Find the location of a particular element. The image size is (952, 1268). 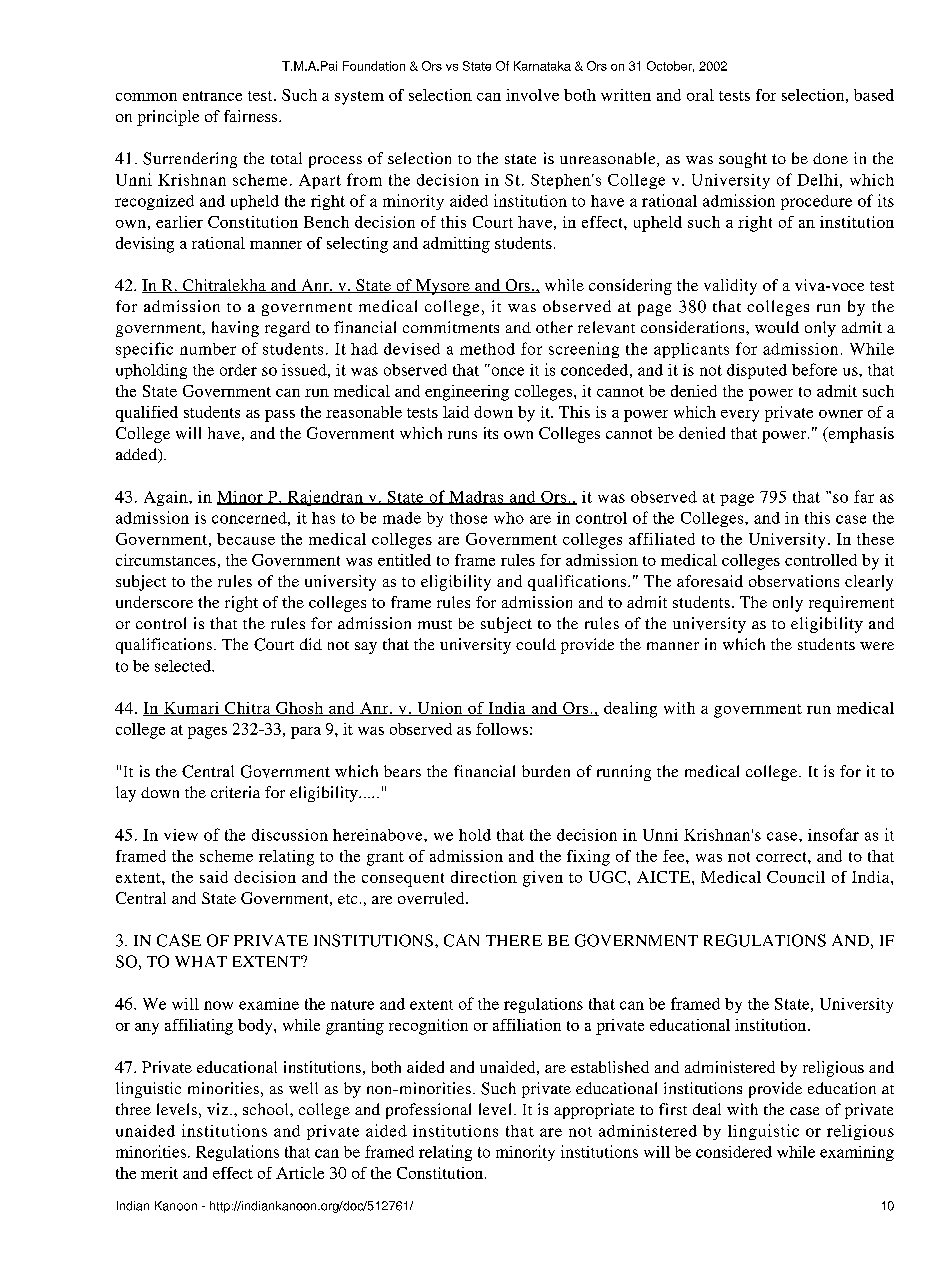

viz is located at coordinates (219, 1109).
